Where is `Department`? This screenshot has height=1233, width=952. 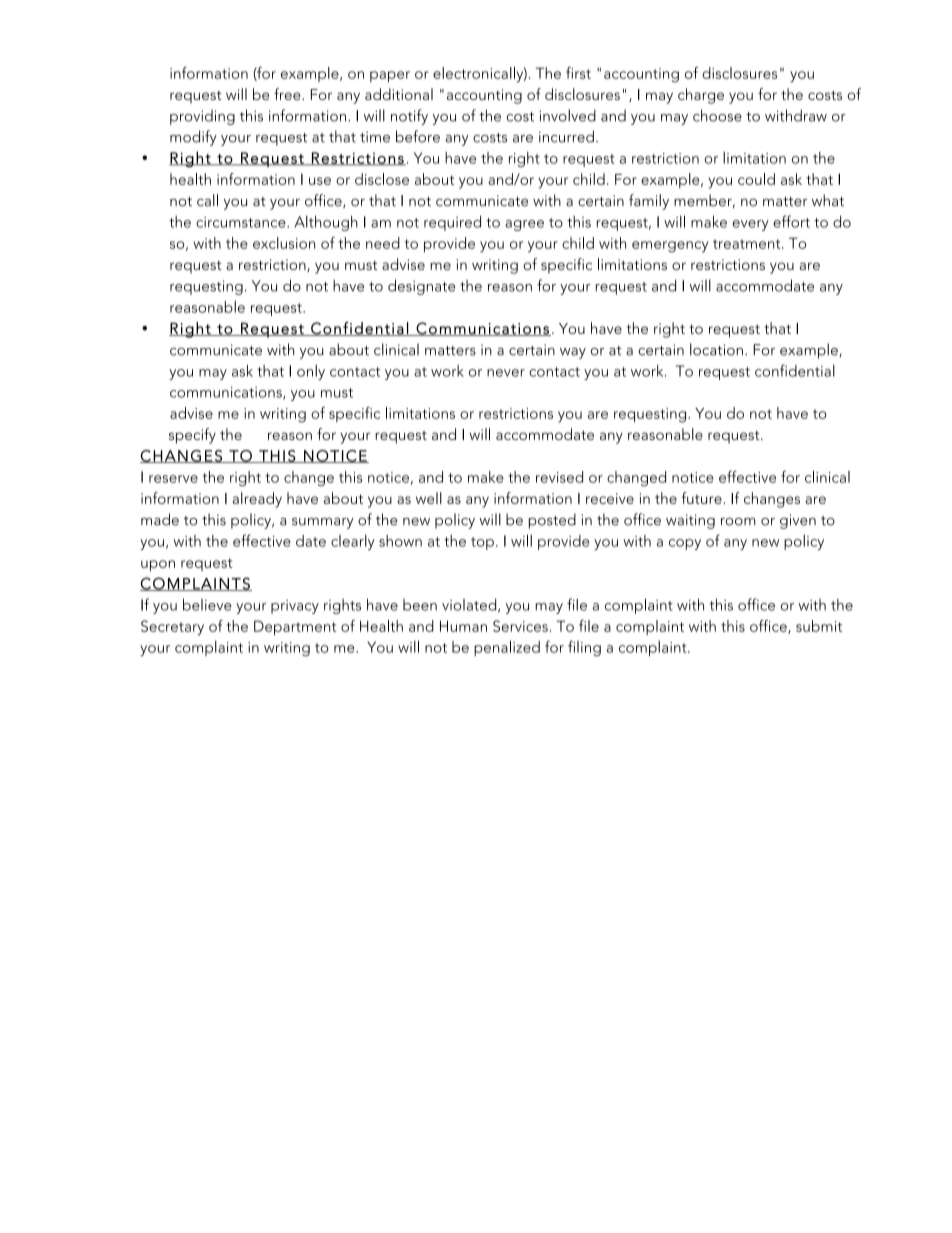
Department is located at coordinates (295, 627).
